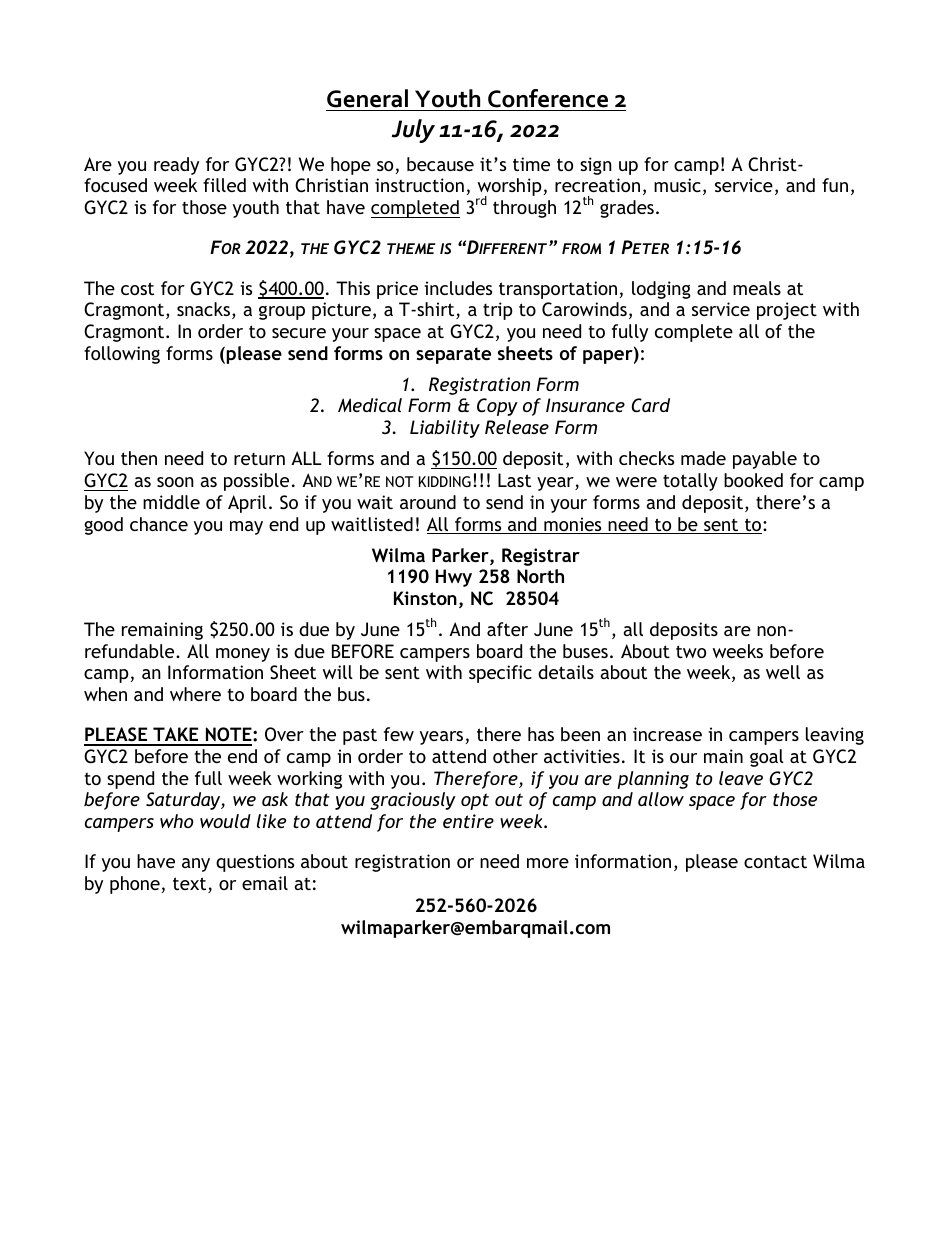 The width and height of the screenshot is (952, 1233). Describe the element at coordinates (468, 821) in the screenshot. I see `entire` at that location.
